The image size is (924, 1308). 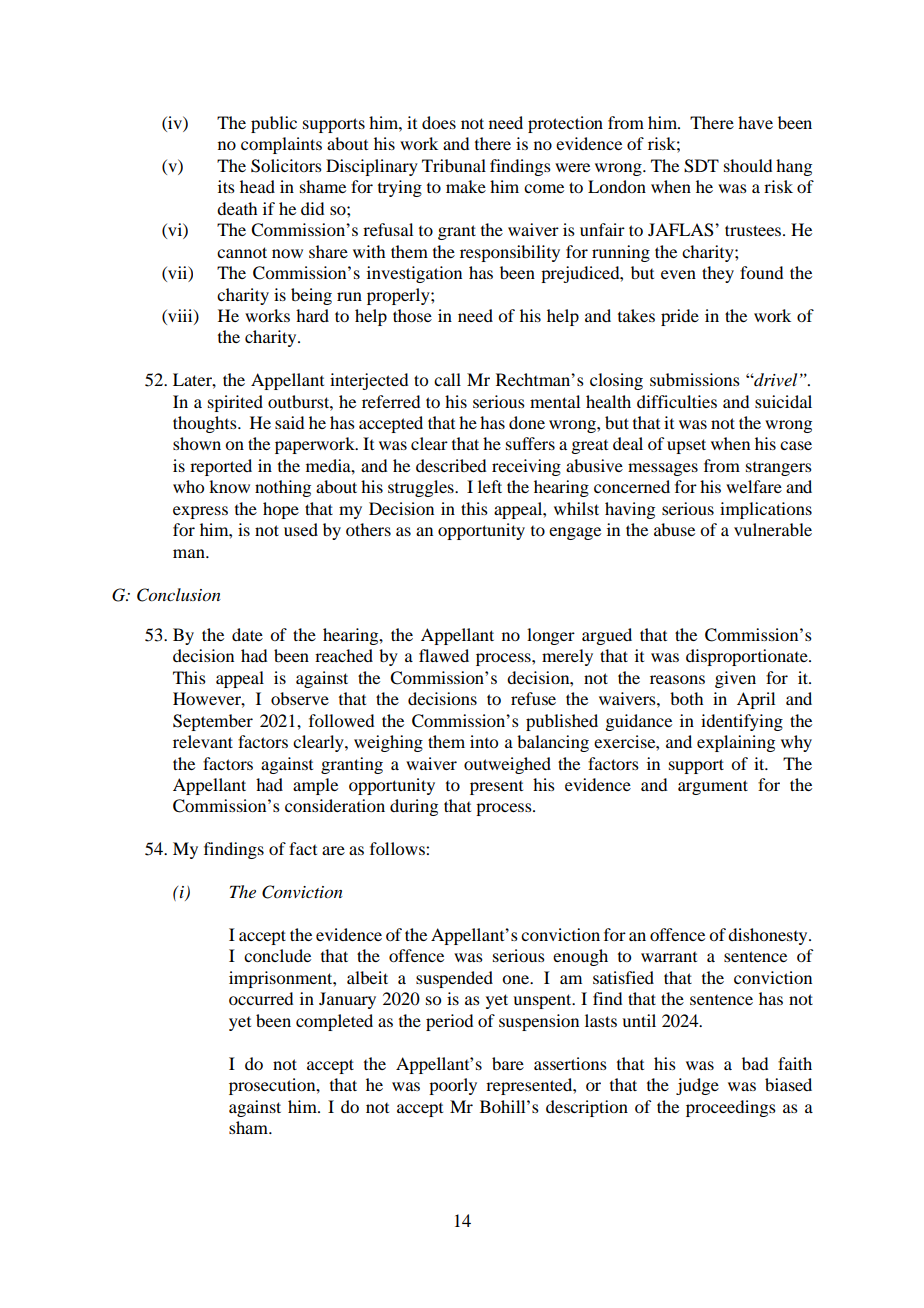 I want to click on Tribunal, so click(x=454, y=165).
